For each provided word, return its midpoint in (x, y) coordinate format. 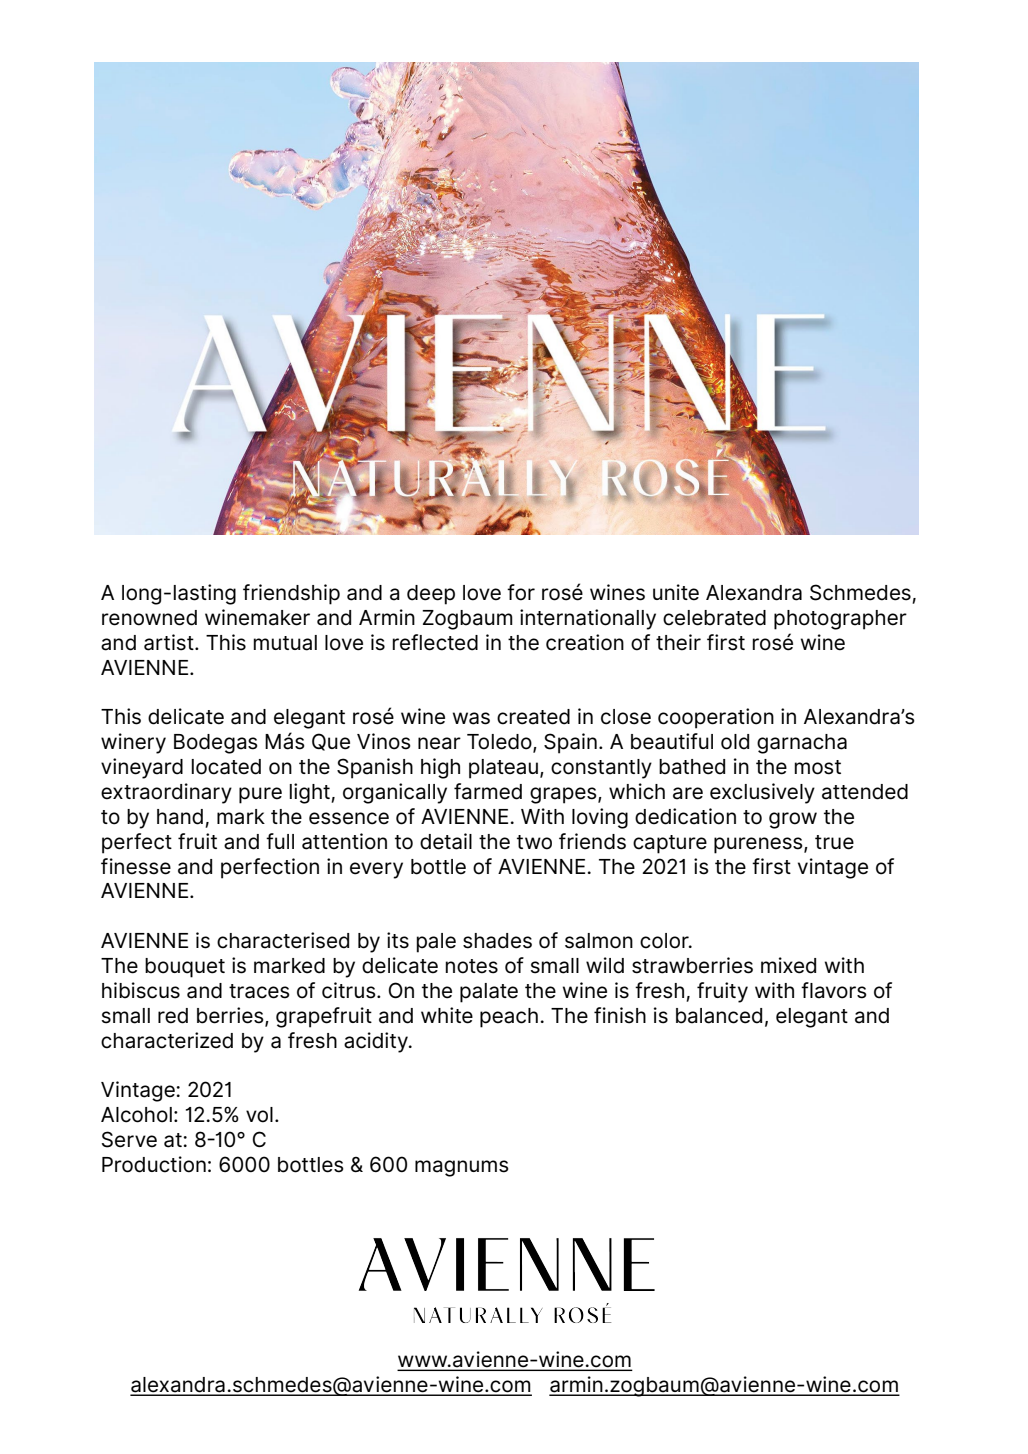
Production (154, 1164)
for (521, 592)
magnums (462, 1168)
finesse (136, 866)
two (534, 842)
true (834, 842)
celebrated (714, 618)
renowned (149, 618)
